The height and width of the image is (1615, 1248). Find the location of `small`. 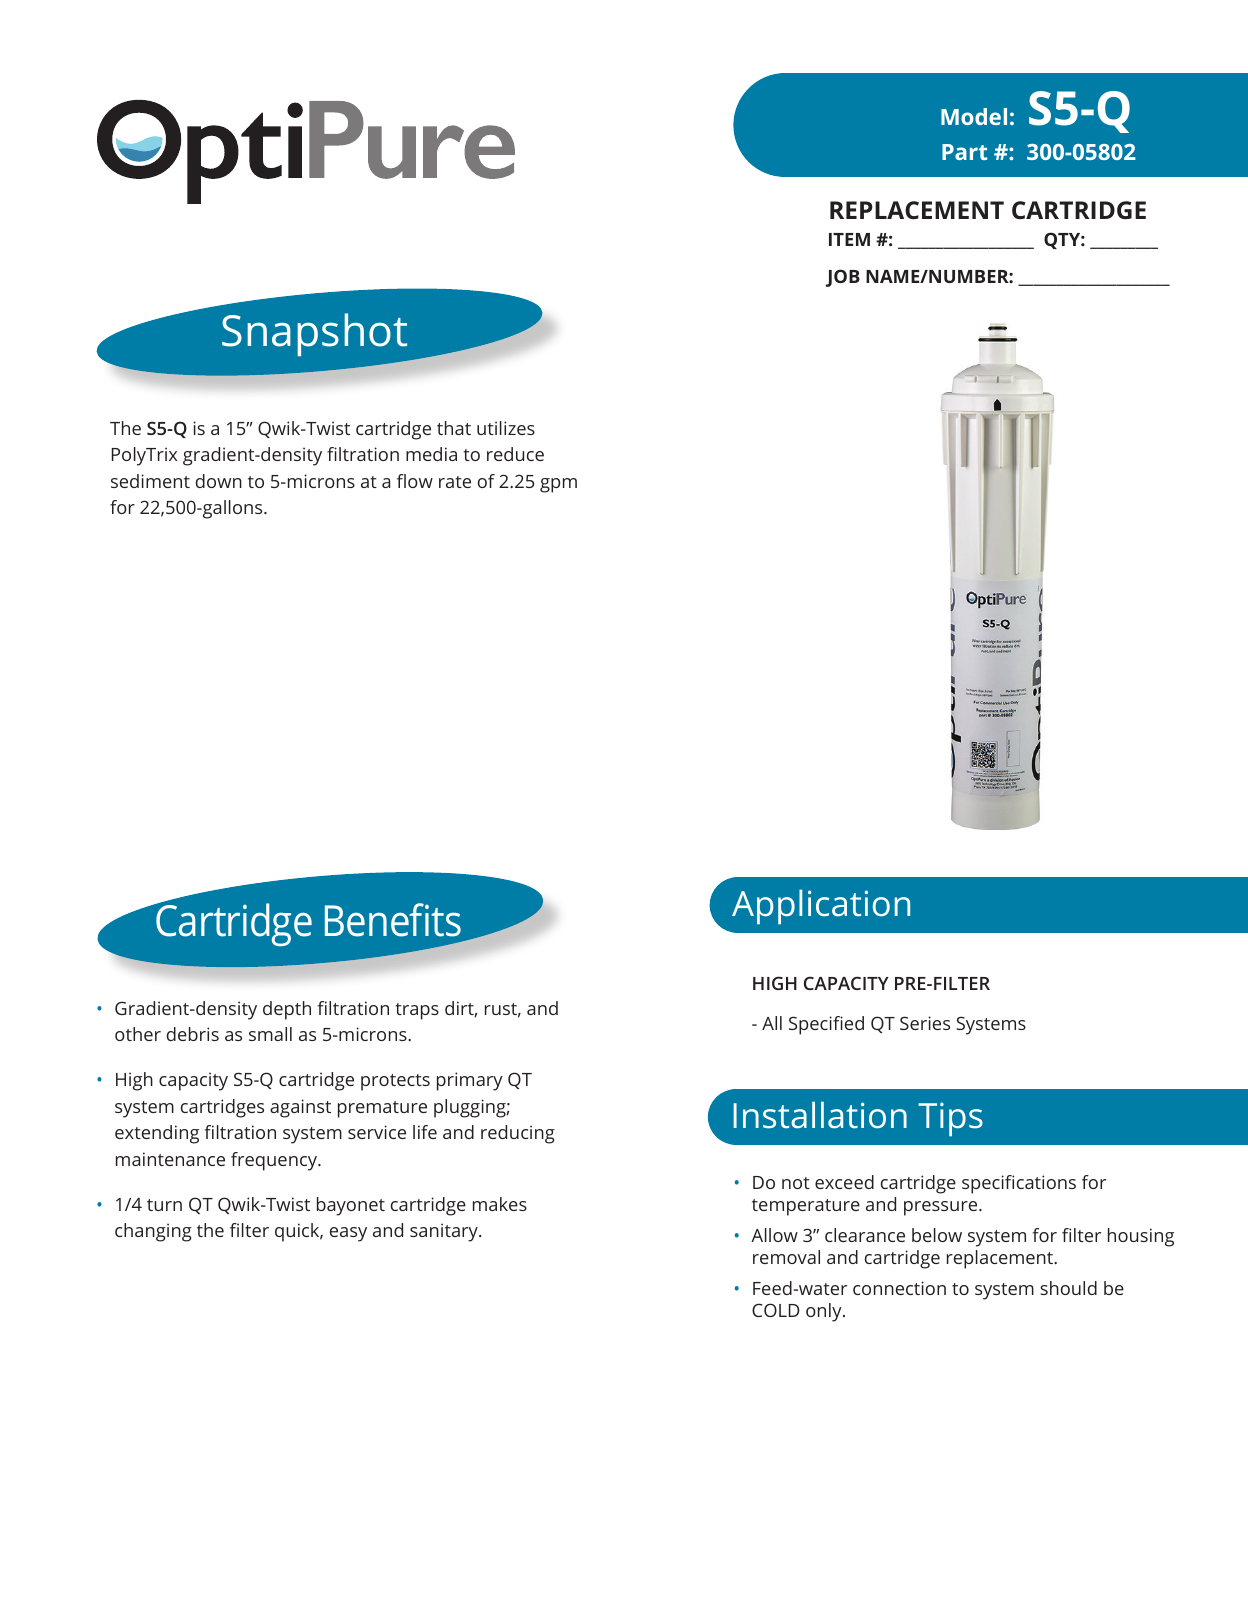

small is located at coordinates (270, 1034).
